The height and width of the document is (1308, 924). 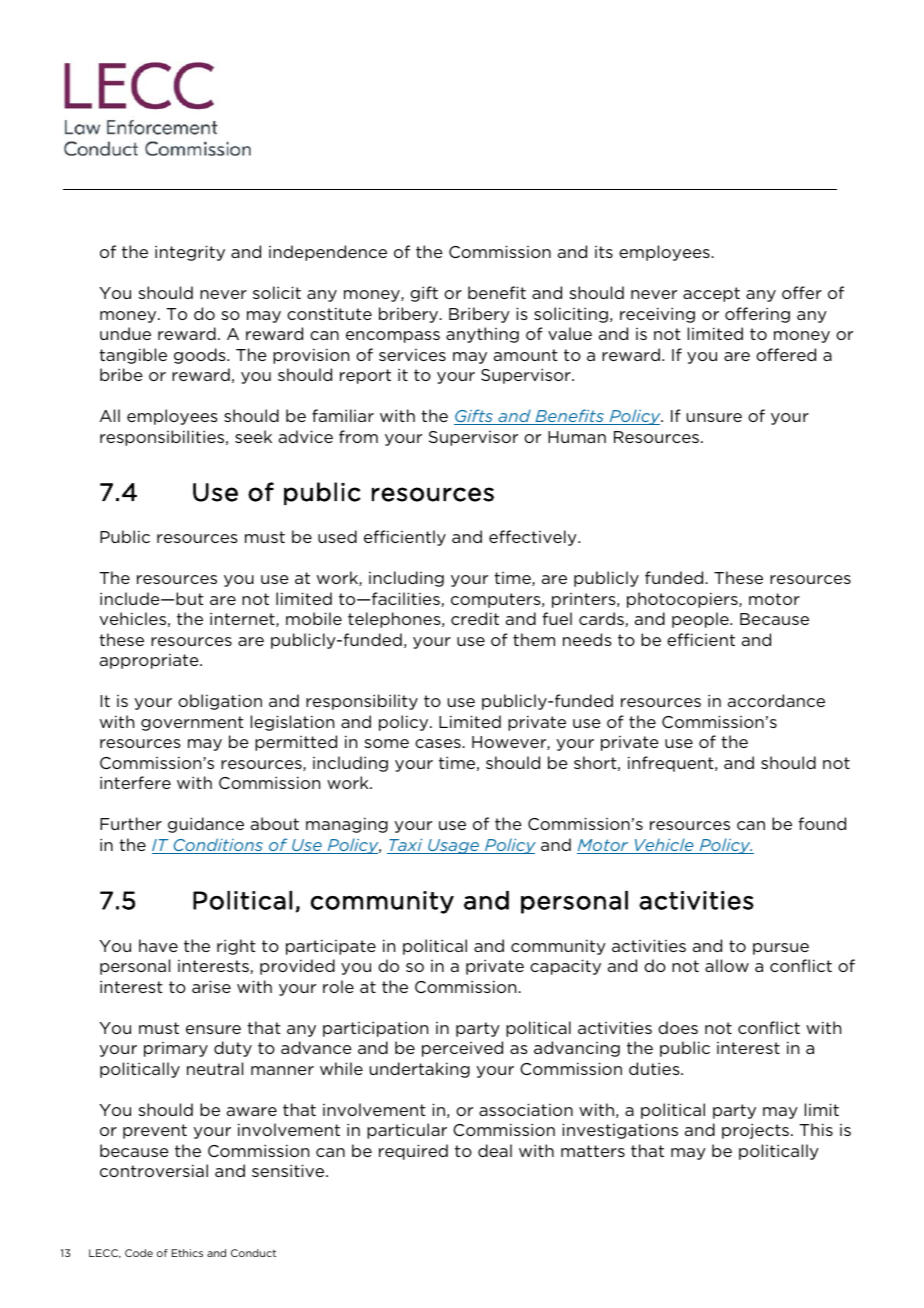 What do you see at coordinates (187, 1253) in the document?
I see `Ethics` at bounding box center [187, 1253].
